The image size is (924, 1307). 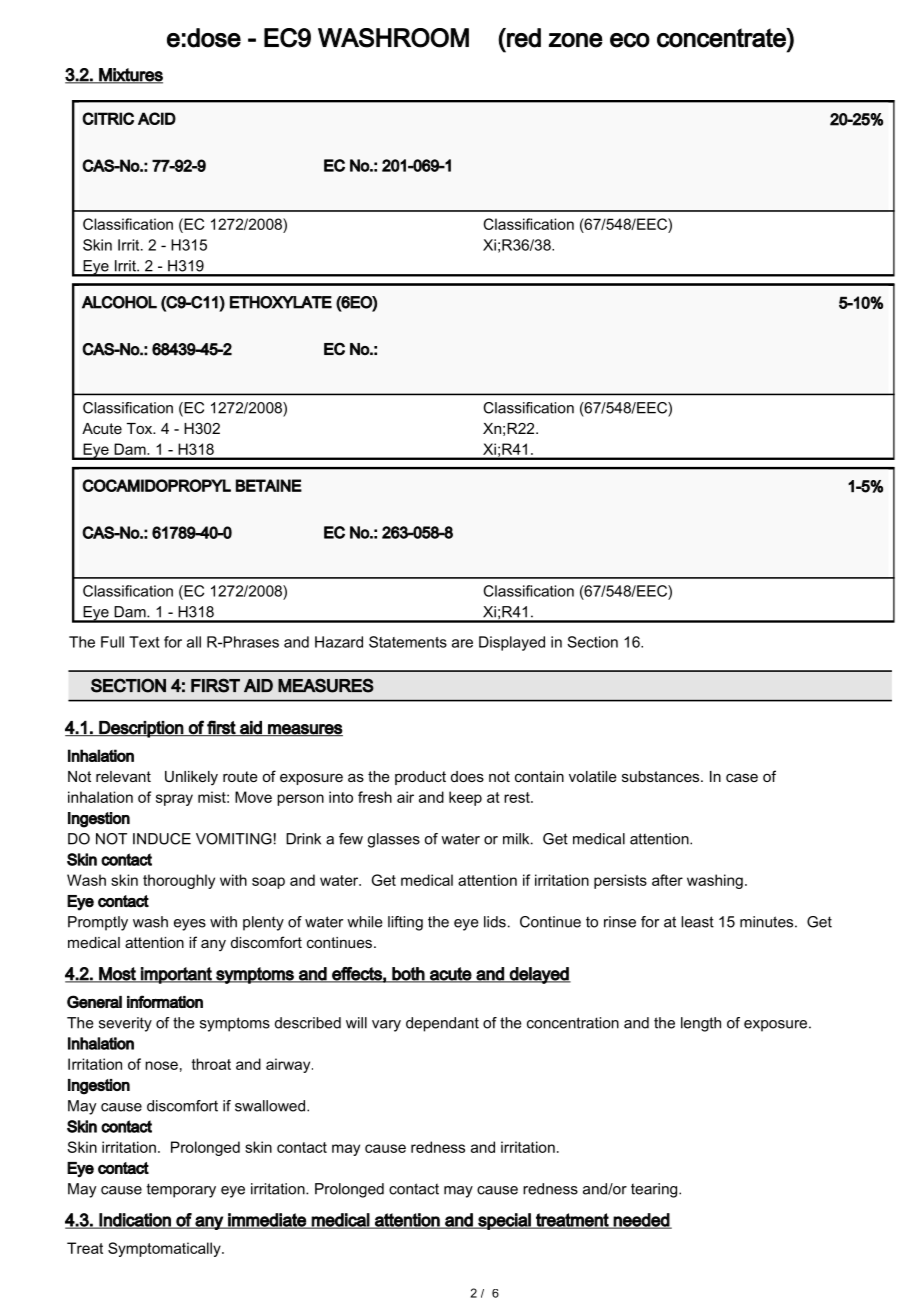 I want to click on BETAINE, so click(x=269, y=485).
